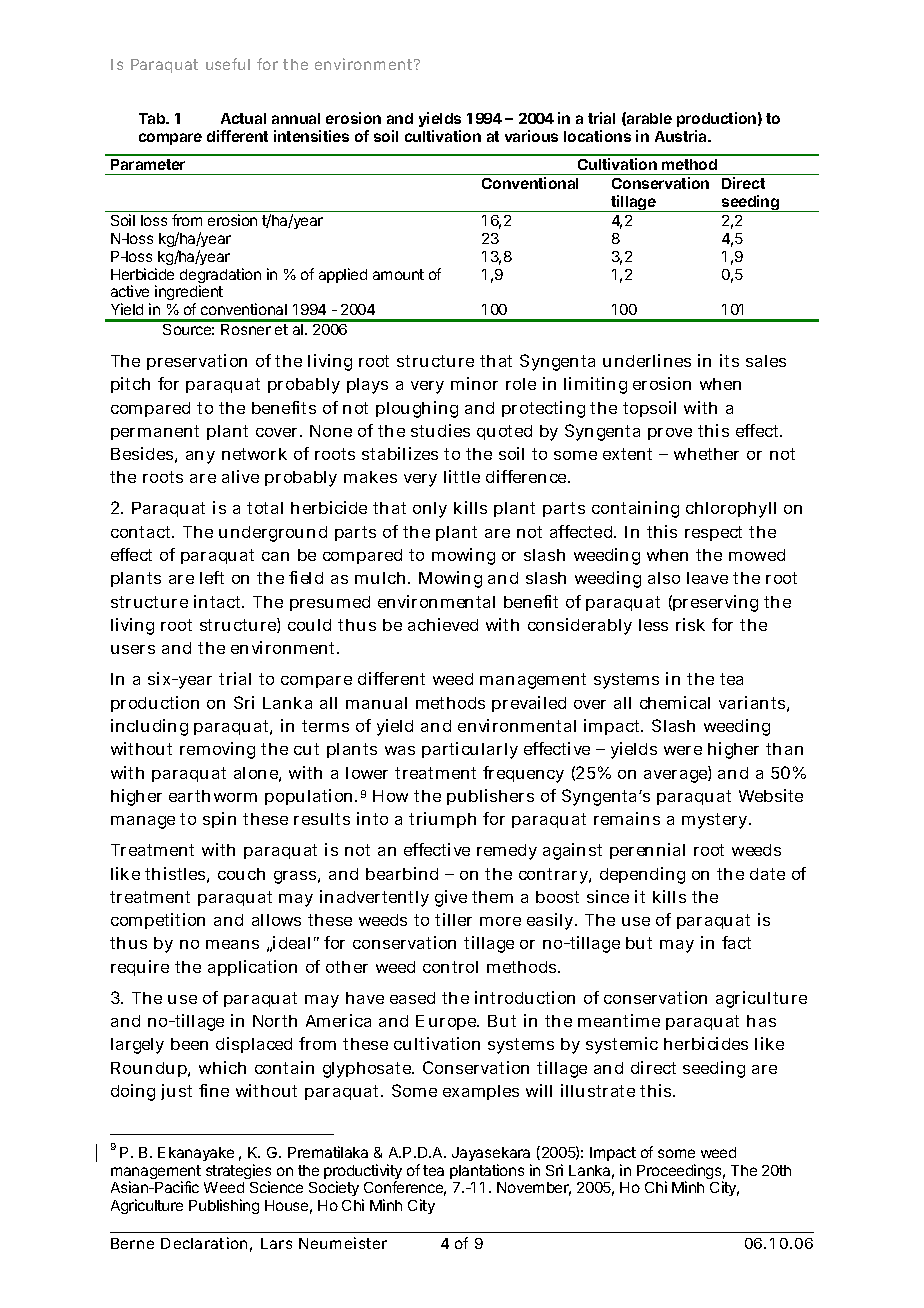  I want to click on Publishing, so click(224, 1206).
